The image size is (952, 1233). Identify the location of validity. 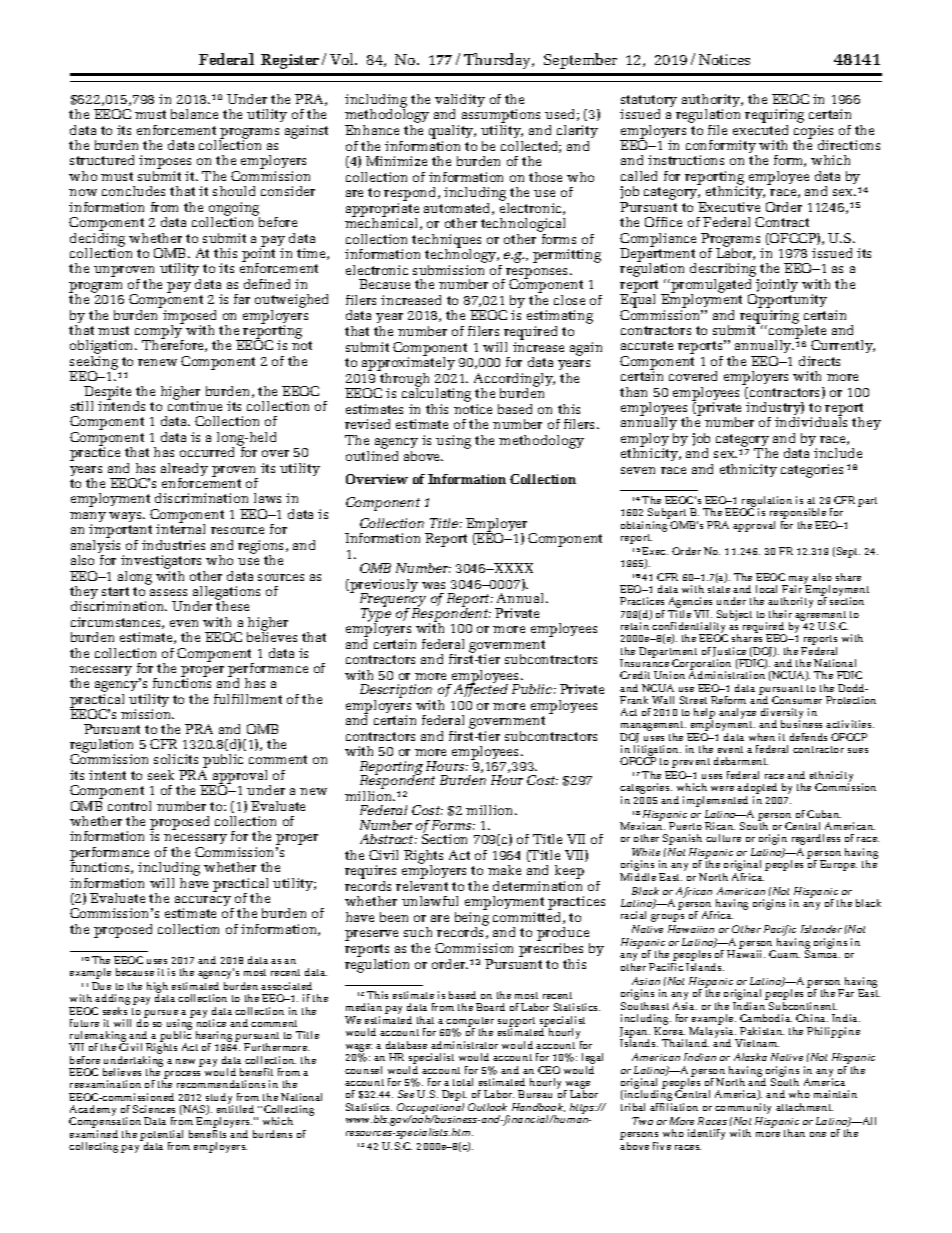
(460, 102).
